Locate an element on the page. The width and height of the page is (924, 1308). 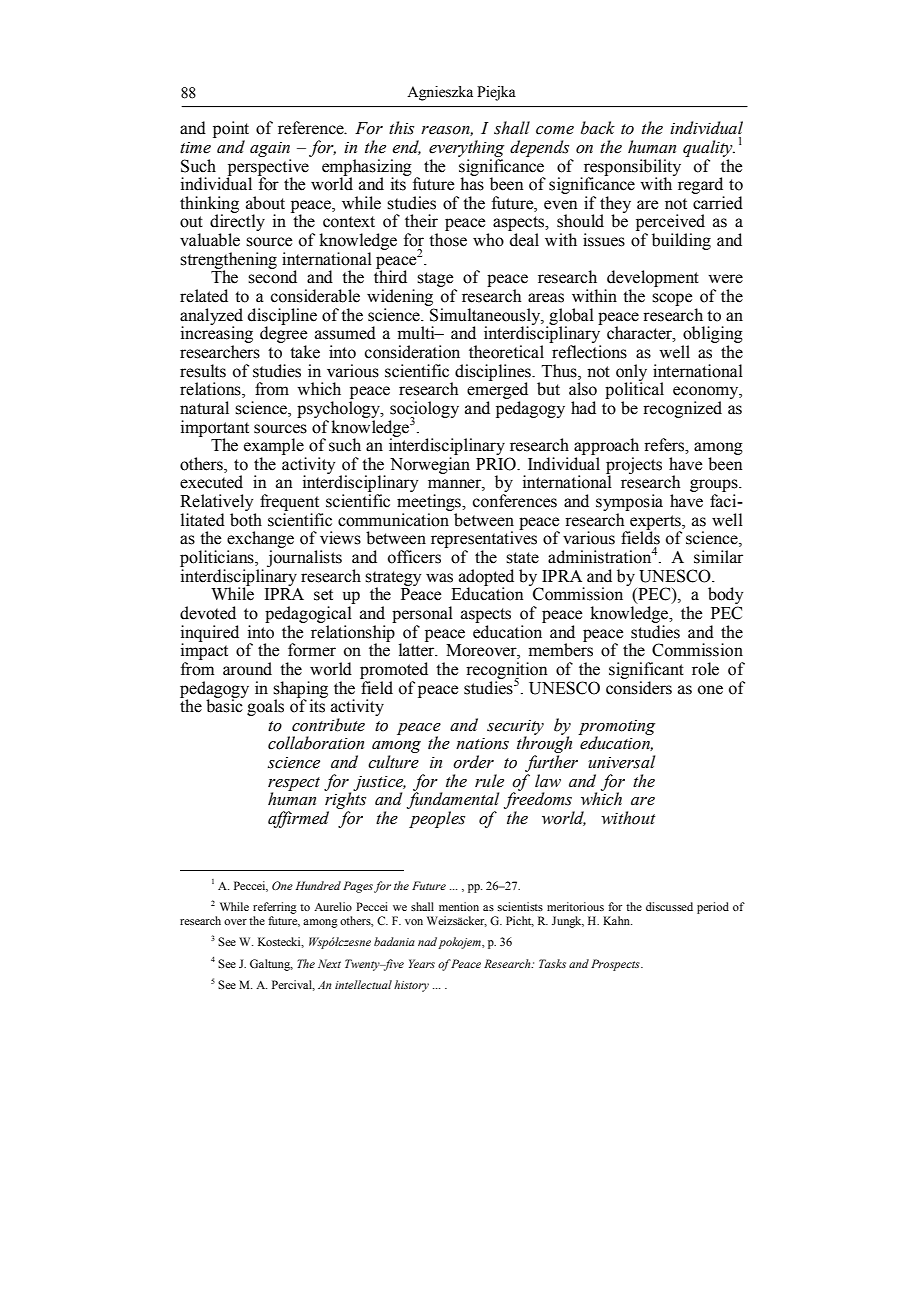
referring is located at coordinates (275, 908).
